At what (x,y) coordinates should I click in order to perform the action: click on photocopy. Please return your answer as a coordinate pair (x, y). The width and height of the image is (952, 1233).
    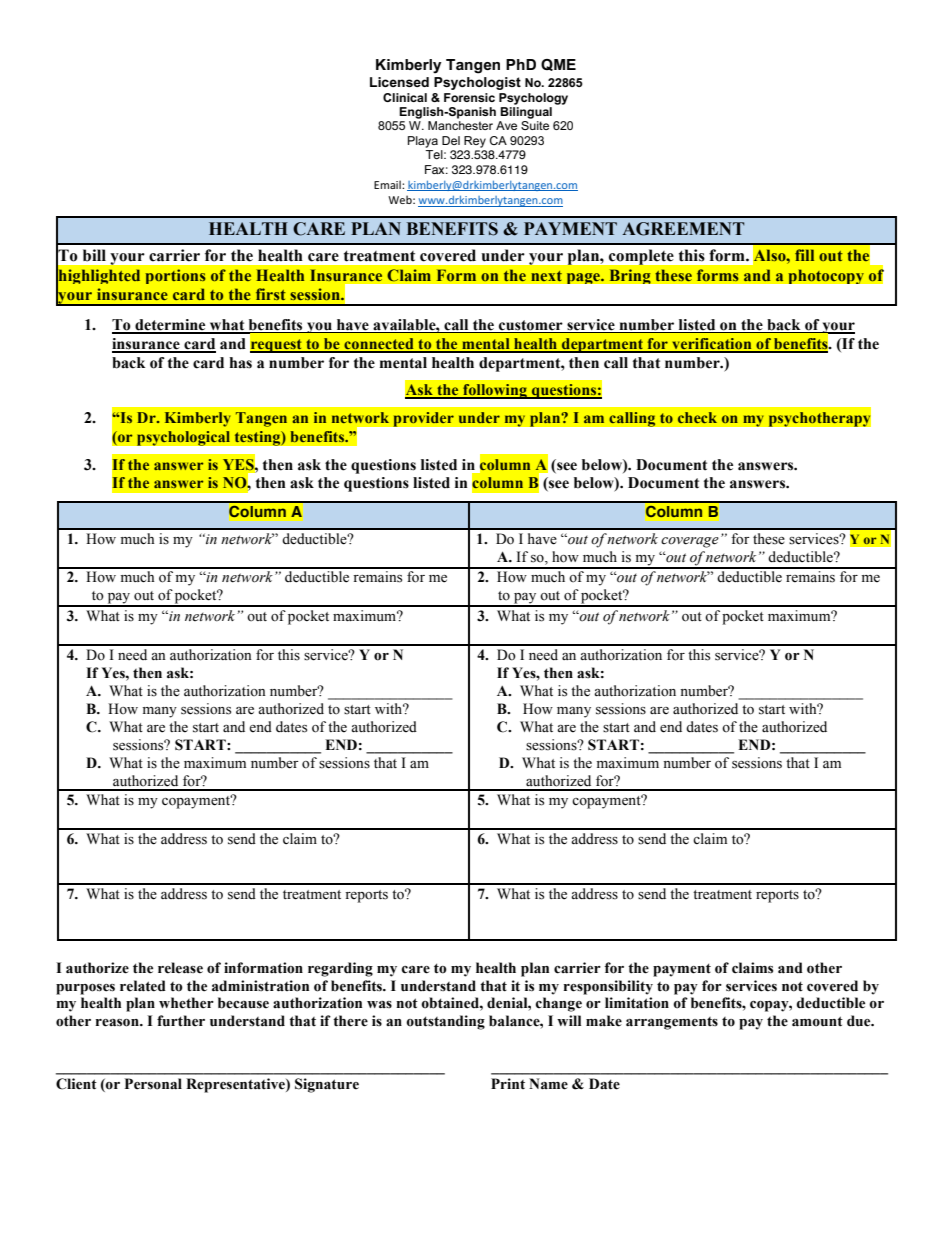
    Looking at the image, I should click on (826, 276).
